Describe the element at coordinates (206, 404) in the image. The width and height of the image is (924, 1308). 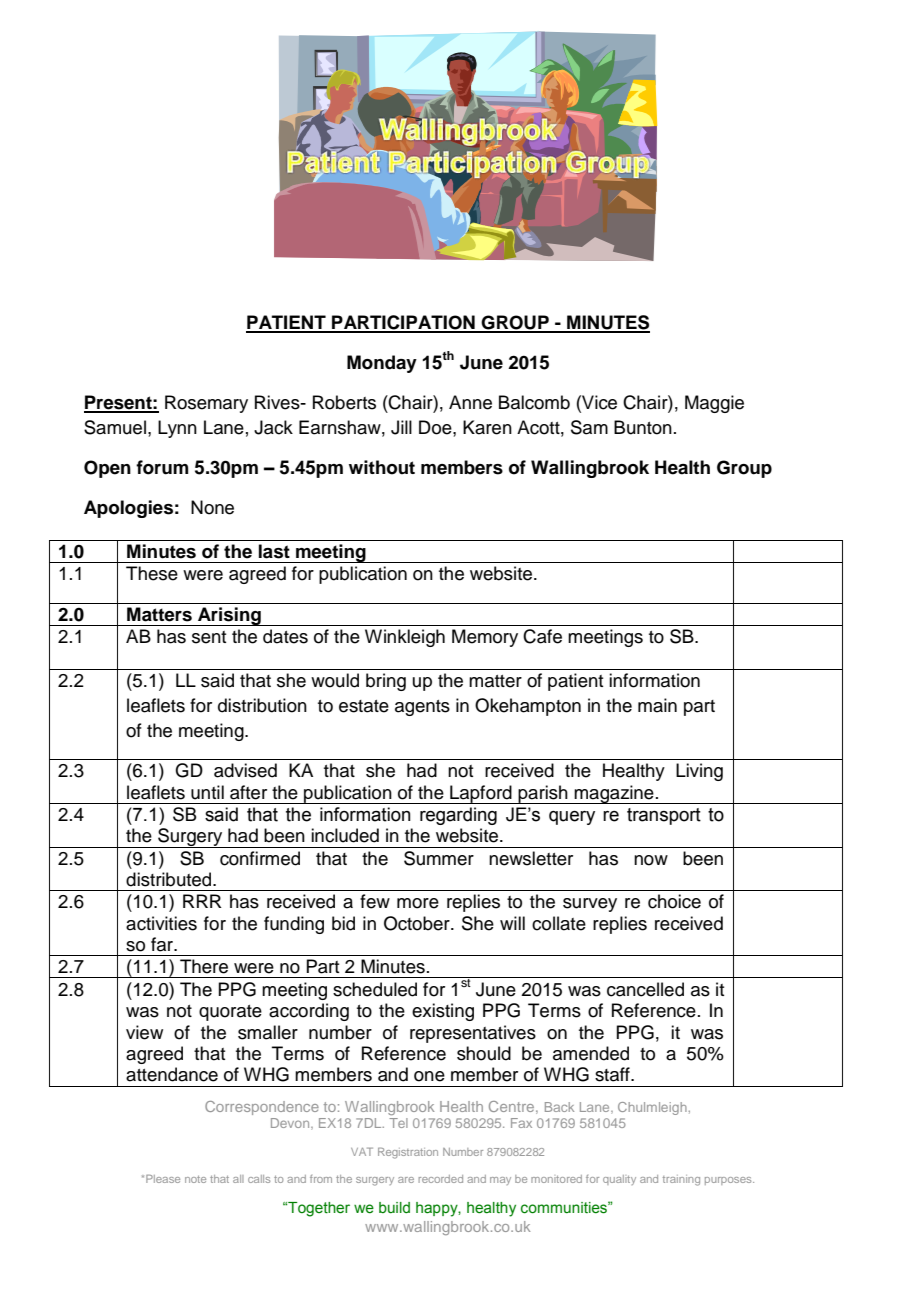
I see `Rosemary` at that location.
